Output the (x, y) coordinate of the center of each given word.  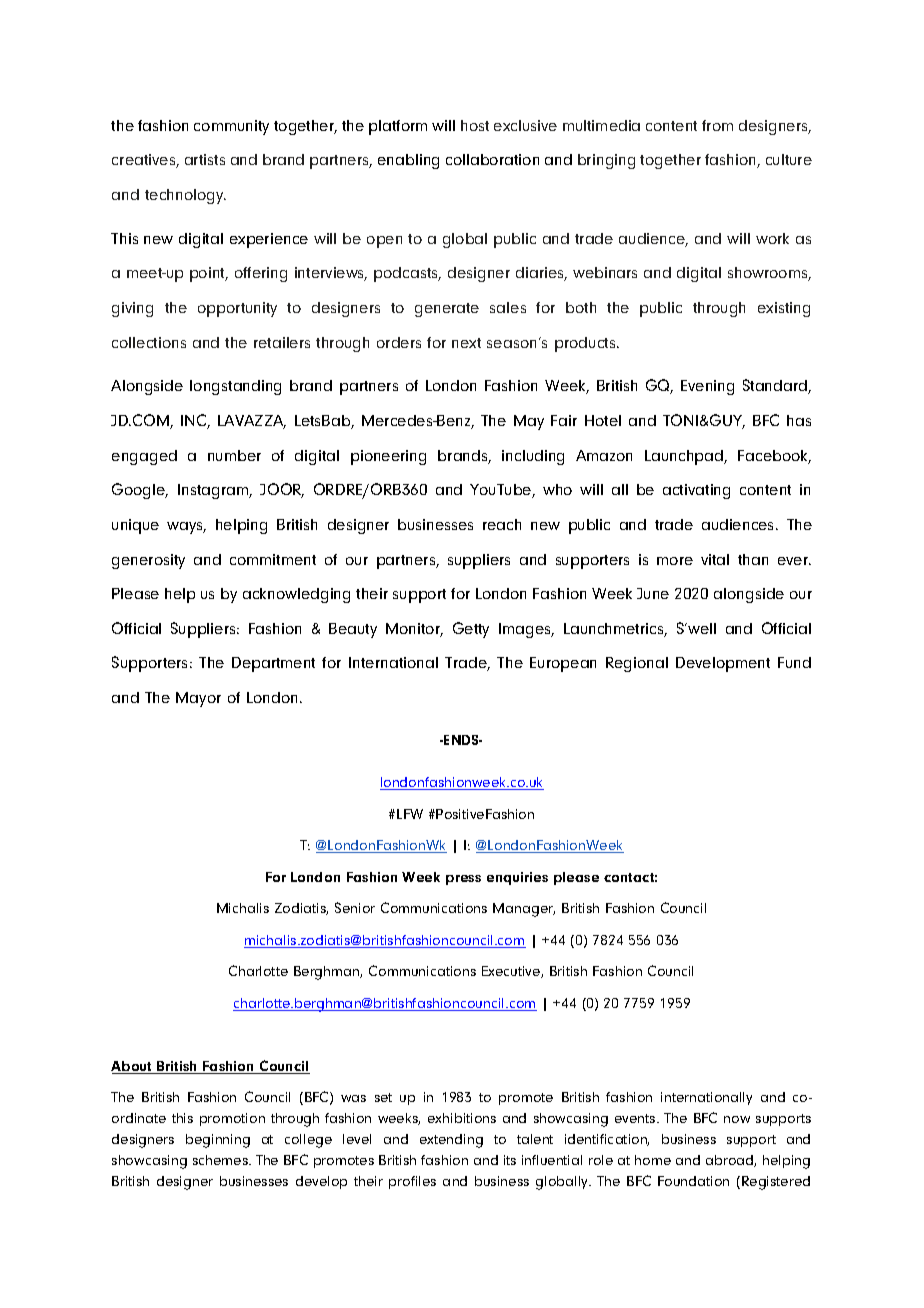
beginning (218, 1141)
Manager (524, 910)
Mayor (198, 699)
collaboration (492, 159)
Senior (355, 907)
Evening (707, 387)
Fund (794, 662)
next (466, 343)
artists (205, 159)
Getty (471, 630)
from (717, 125)
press (463, 880)
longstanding (235, 387)
